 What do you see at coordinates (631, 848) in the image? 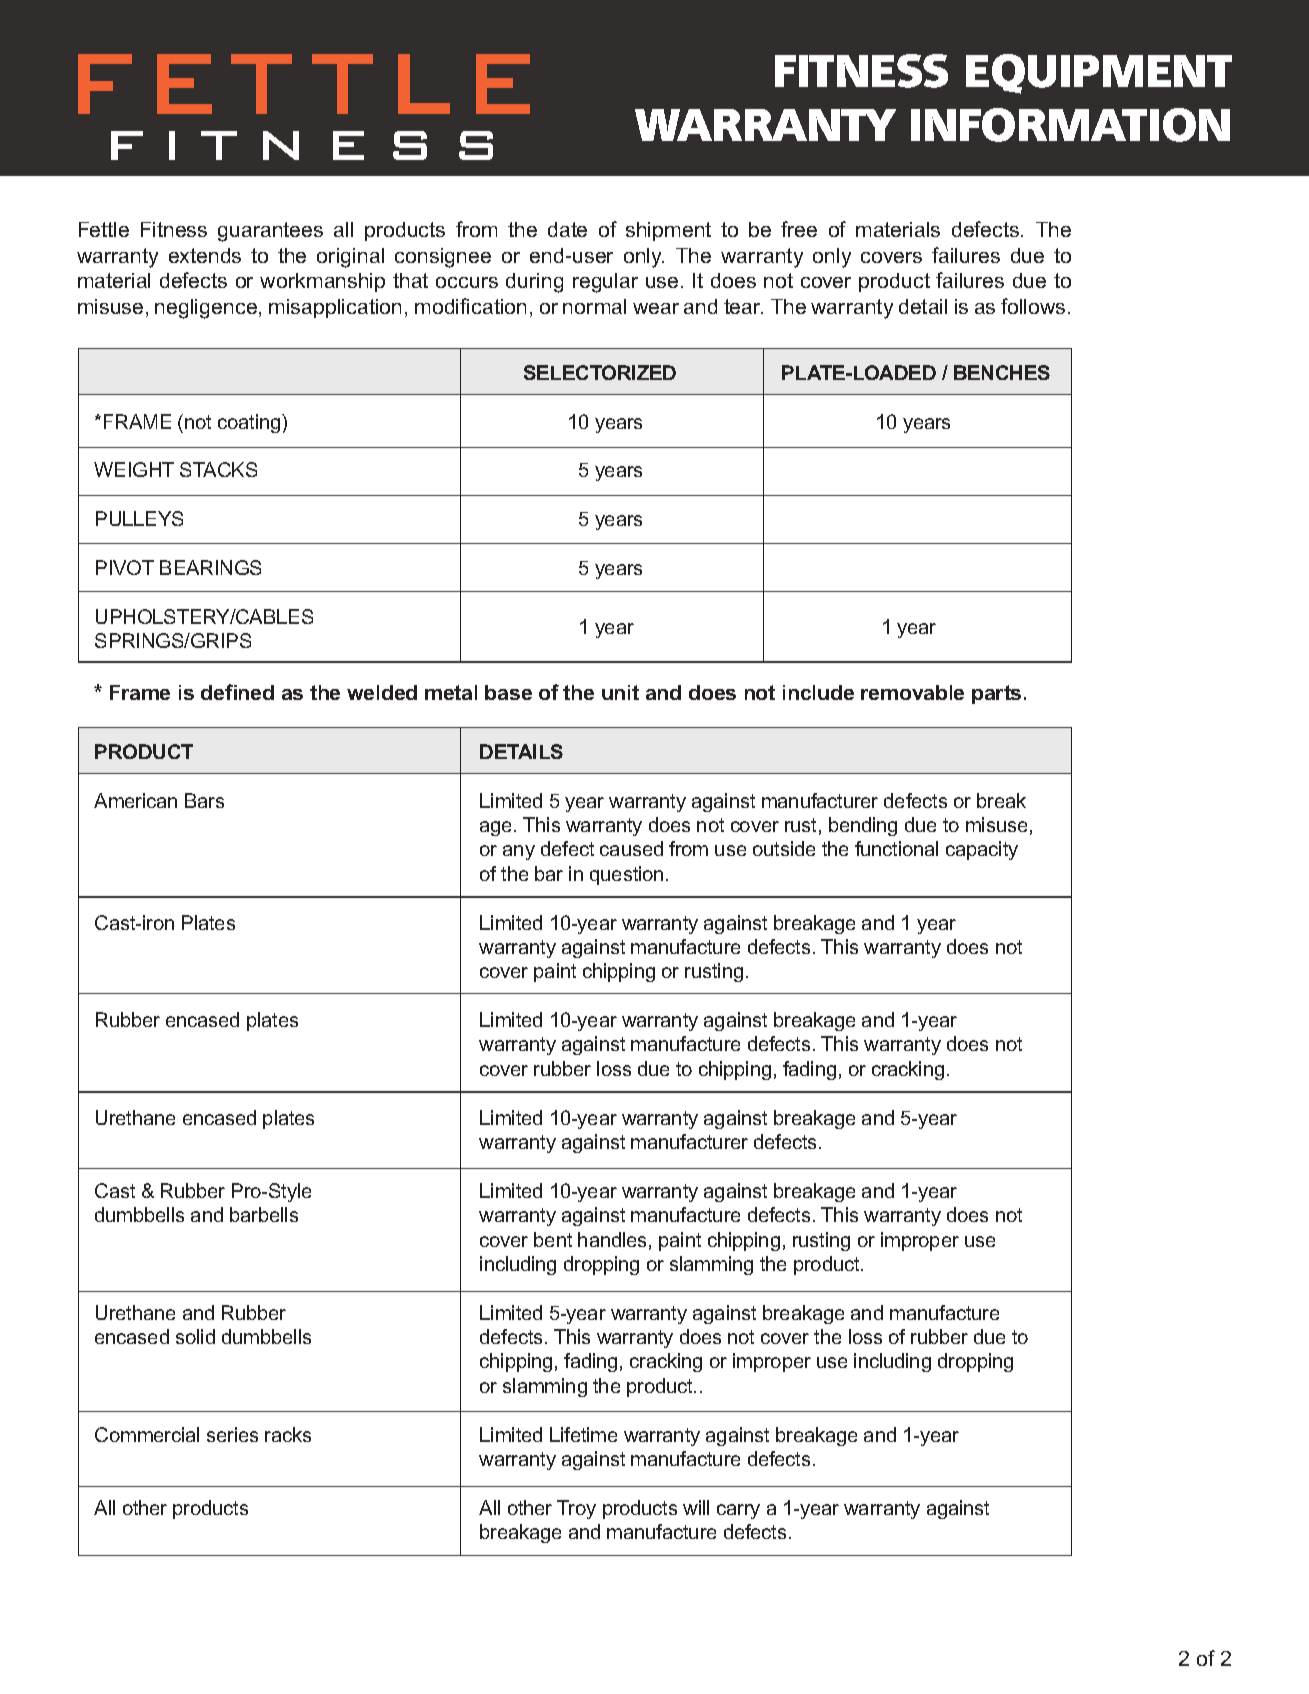
I see `caused` at bounding box center [631, 848].
